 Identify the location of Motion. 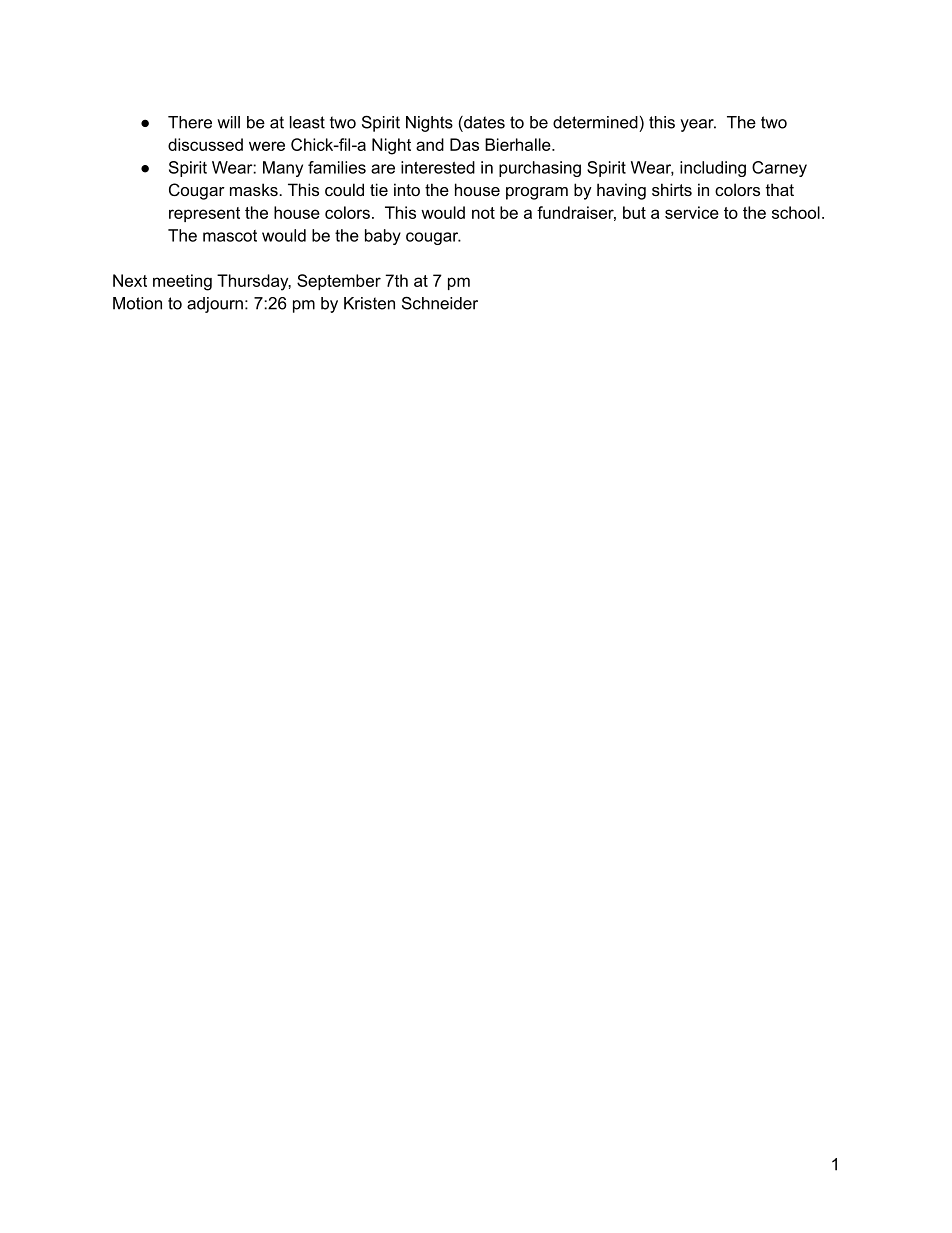
(137, 303).
